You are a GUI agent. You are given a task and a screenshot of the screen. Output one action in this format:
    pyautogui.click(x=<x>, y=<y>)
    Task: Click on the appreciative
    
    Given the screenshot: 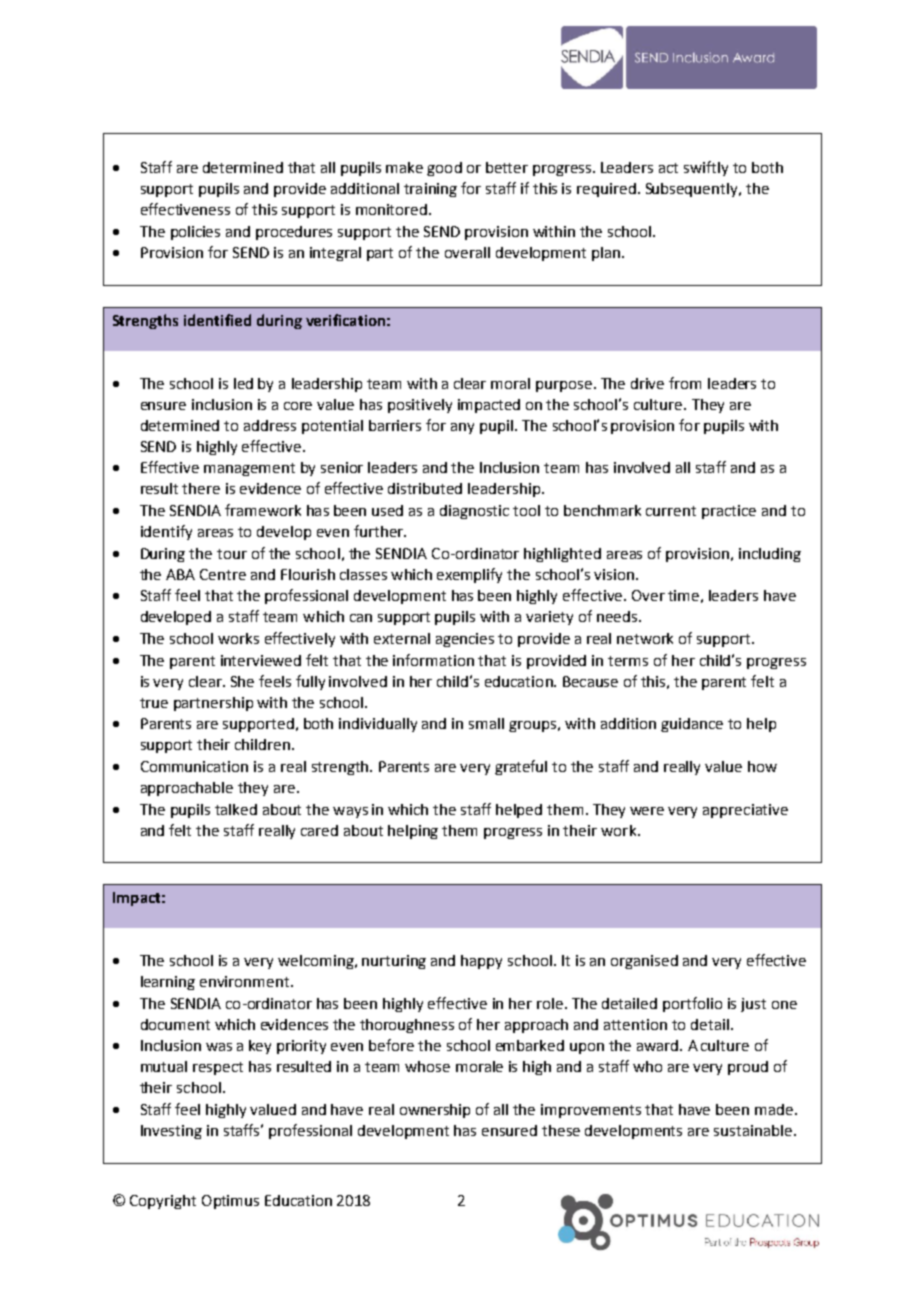 What is the action you would take?
    pyautogui.click(x=745, y=811)
